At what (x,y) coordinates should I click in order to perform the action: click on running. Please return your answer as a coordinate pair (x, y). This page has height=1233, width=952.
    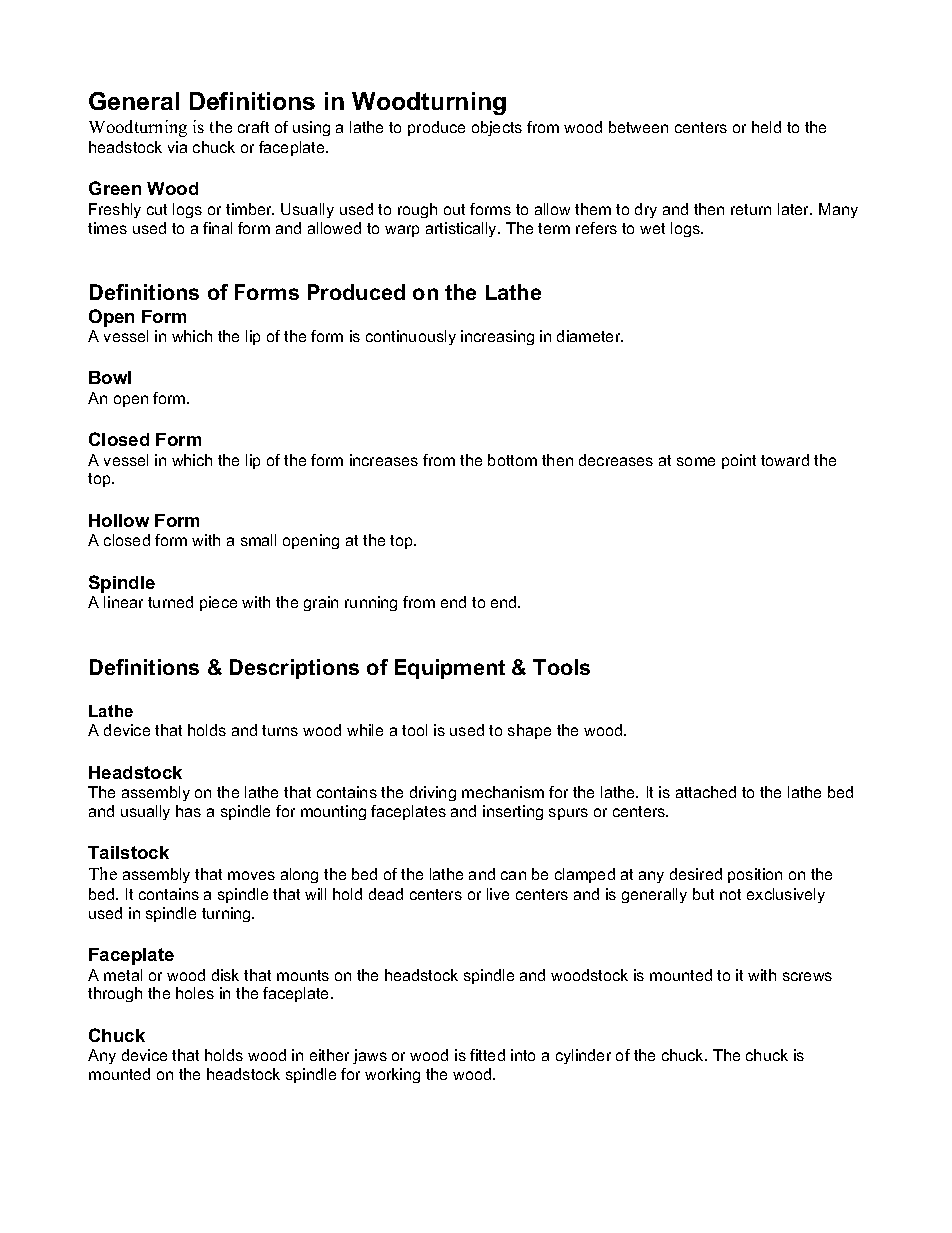
    Looking at the image, I should click on (371, 603).
